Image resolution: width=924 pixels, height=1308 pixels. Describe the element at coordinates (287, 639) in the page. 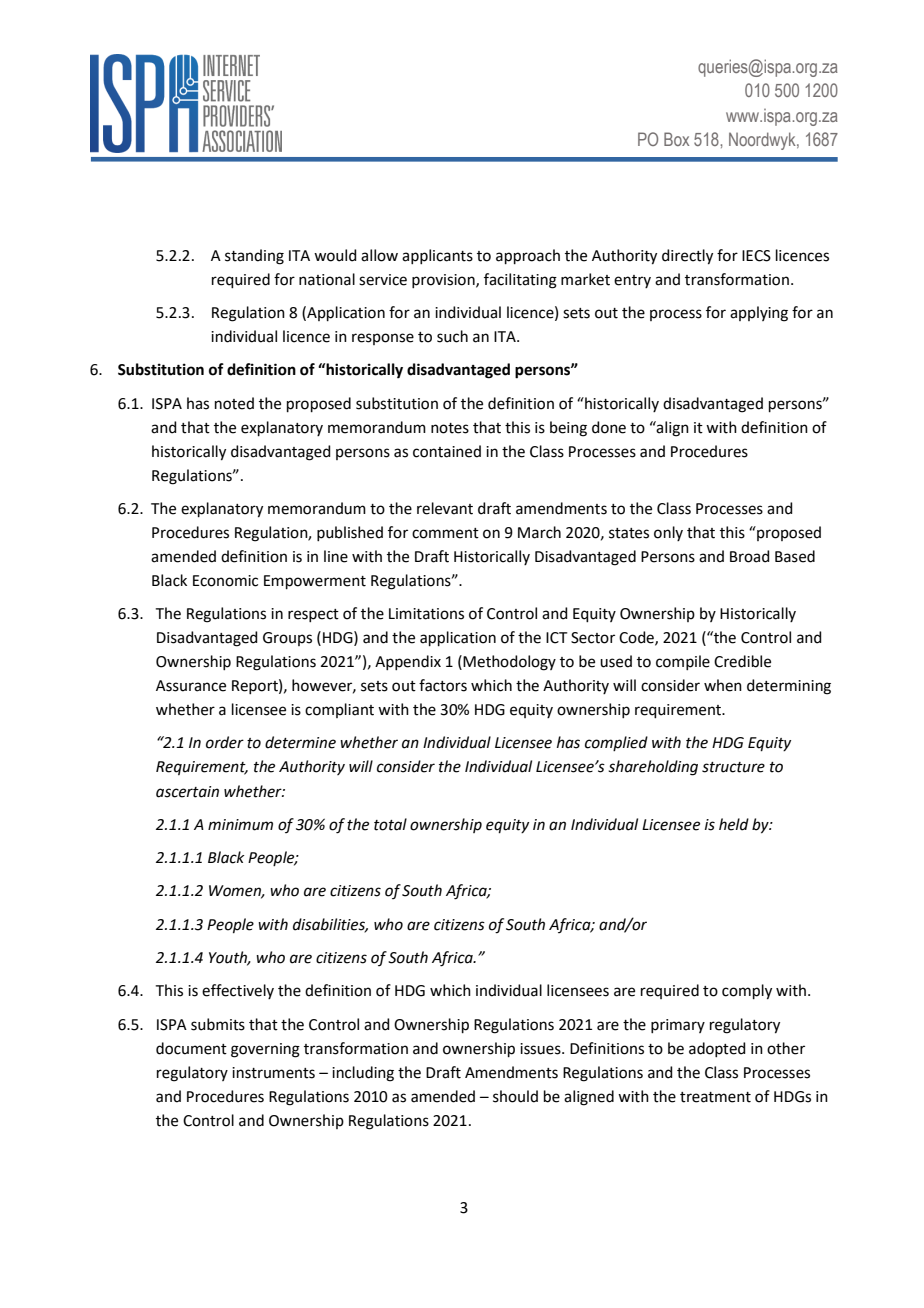

I see `Groups` at that location.
